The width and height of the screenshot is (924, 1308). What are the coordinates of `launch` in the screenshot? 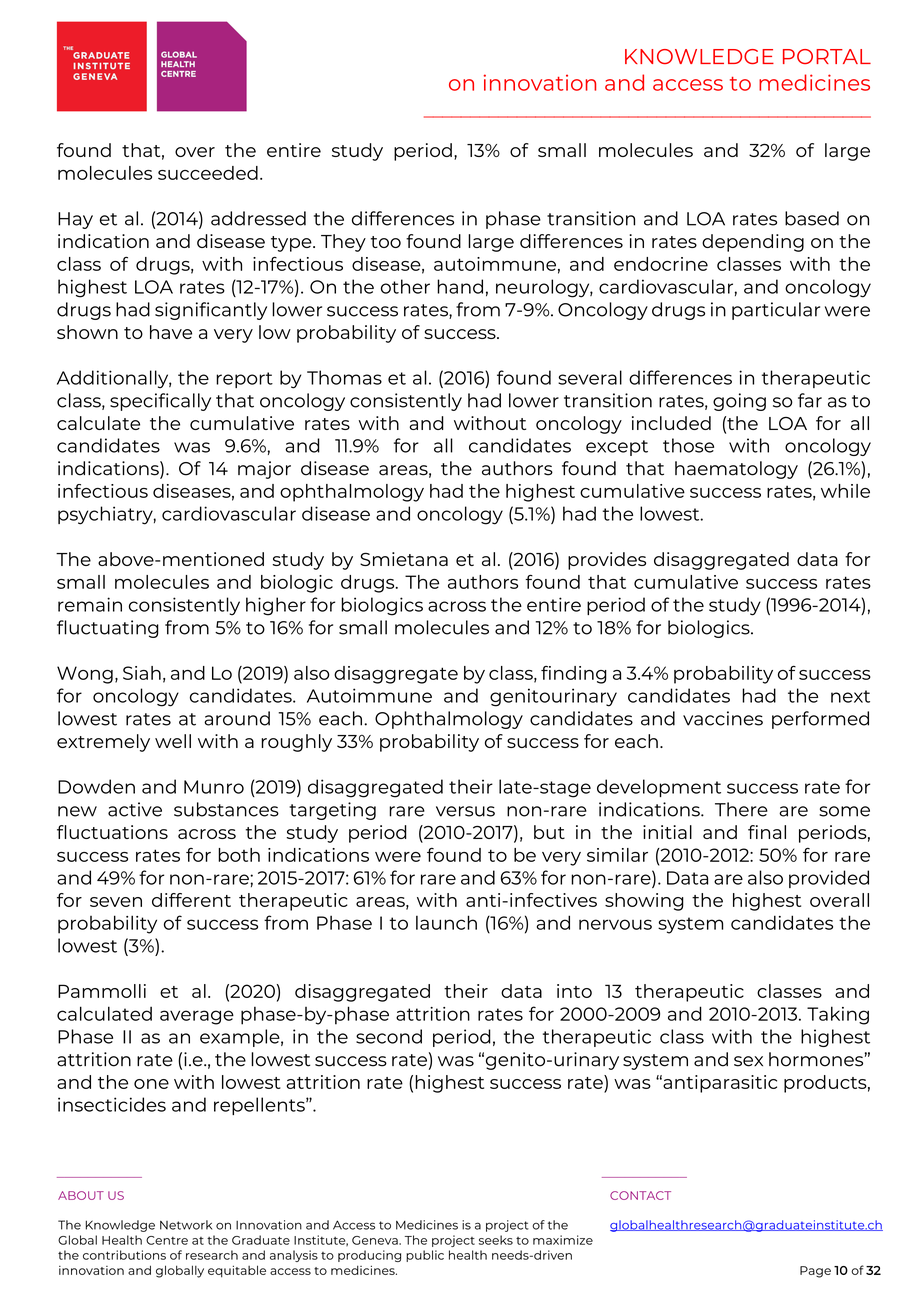 It's located at (446, 922).
